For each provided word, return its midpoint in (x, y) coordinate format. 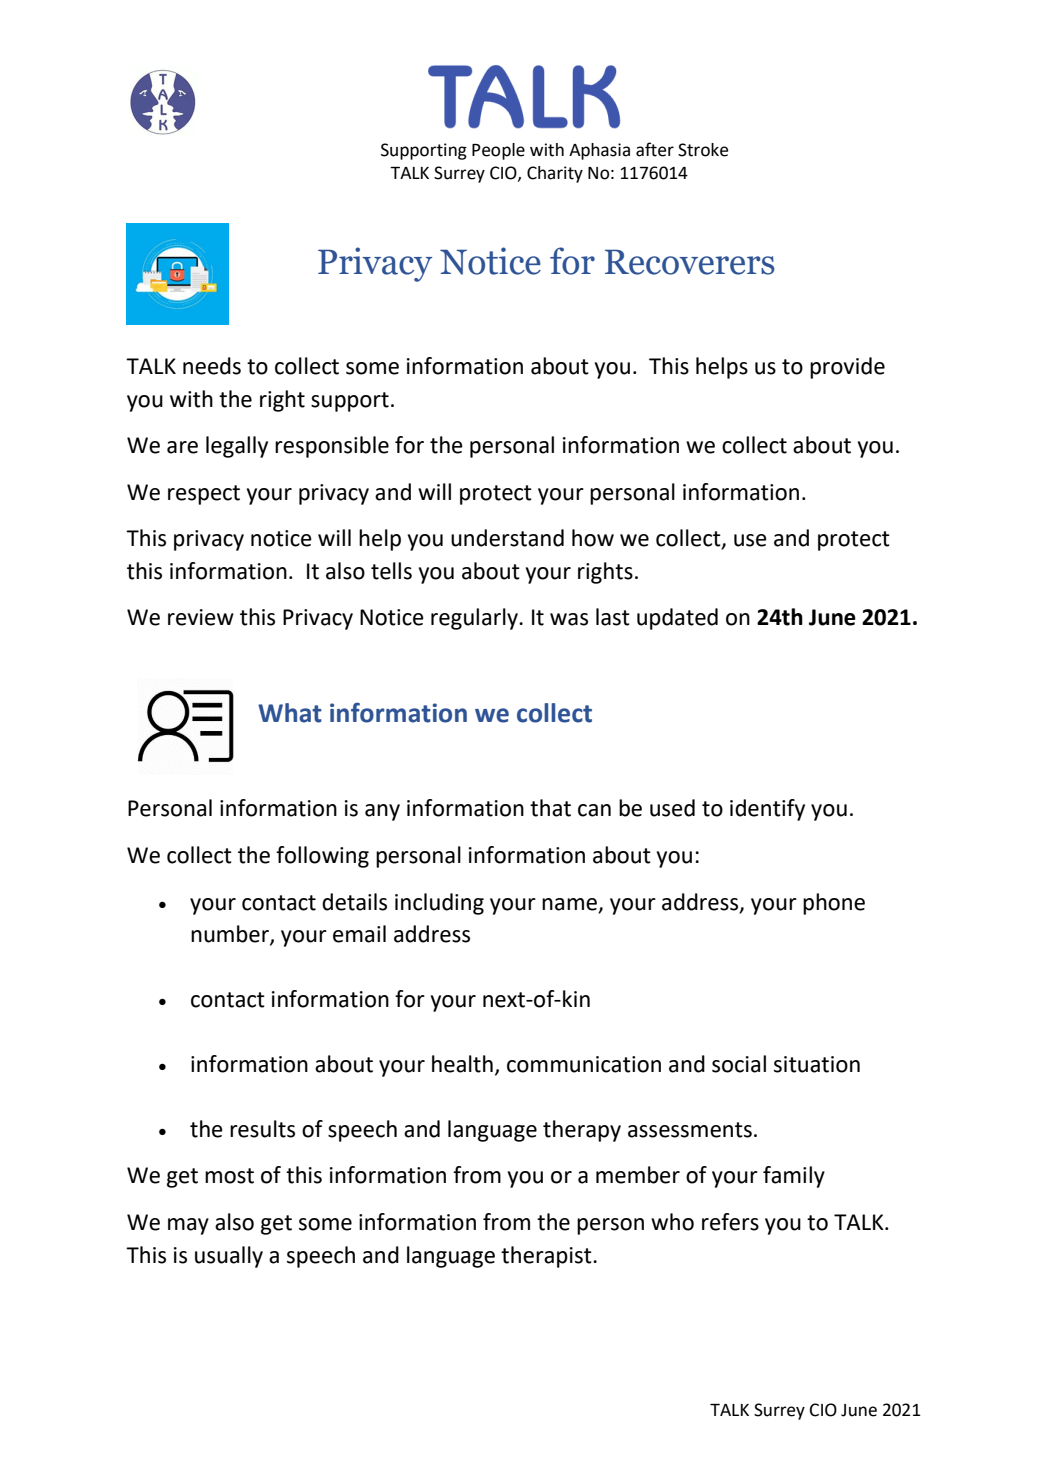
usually (229, 1257)
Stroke (703, 150)
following (322, 857)
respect (204, 495)
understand (507, 538)
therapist (547, 1257)
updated (677, 619)
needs (212, 366)
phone (834, 904)
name (569, 904)
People (498, 151)
